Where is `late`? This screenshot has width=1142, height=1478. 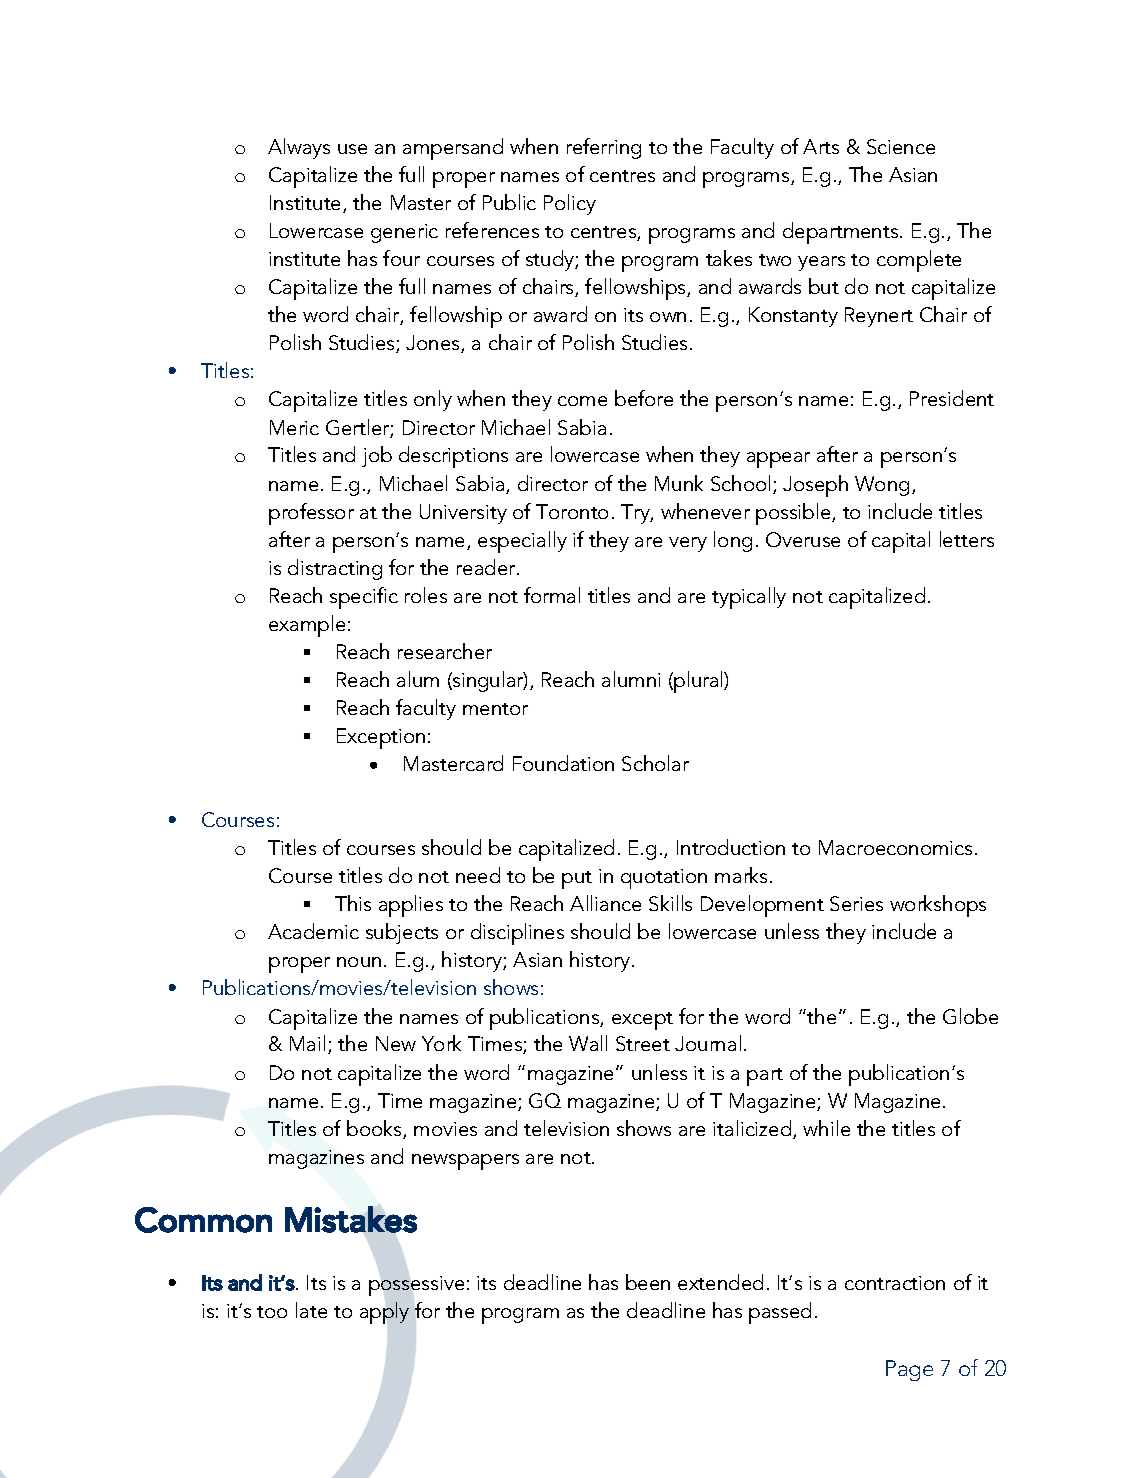 late is located at coordinates (311, 1310).
